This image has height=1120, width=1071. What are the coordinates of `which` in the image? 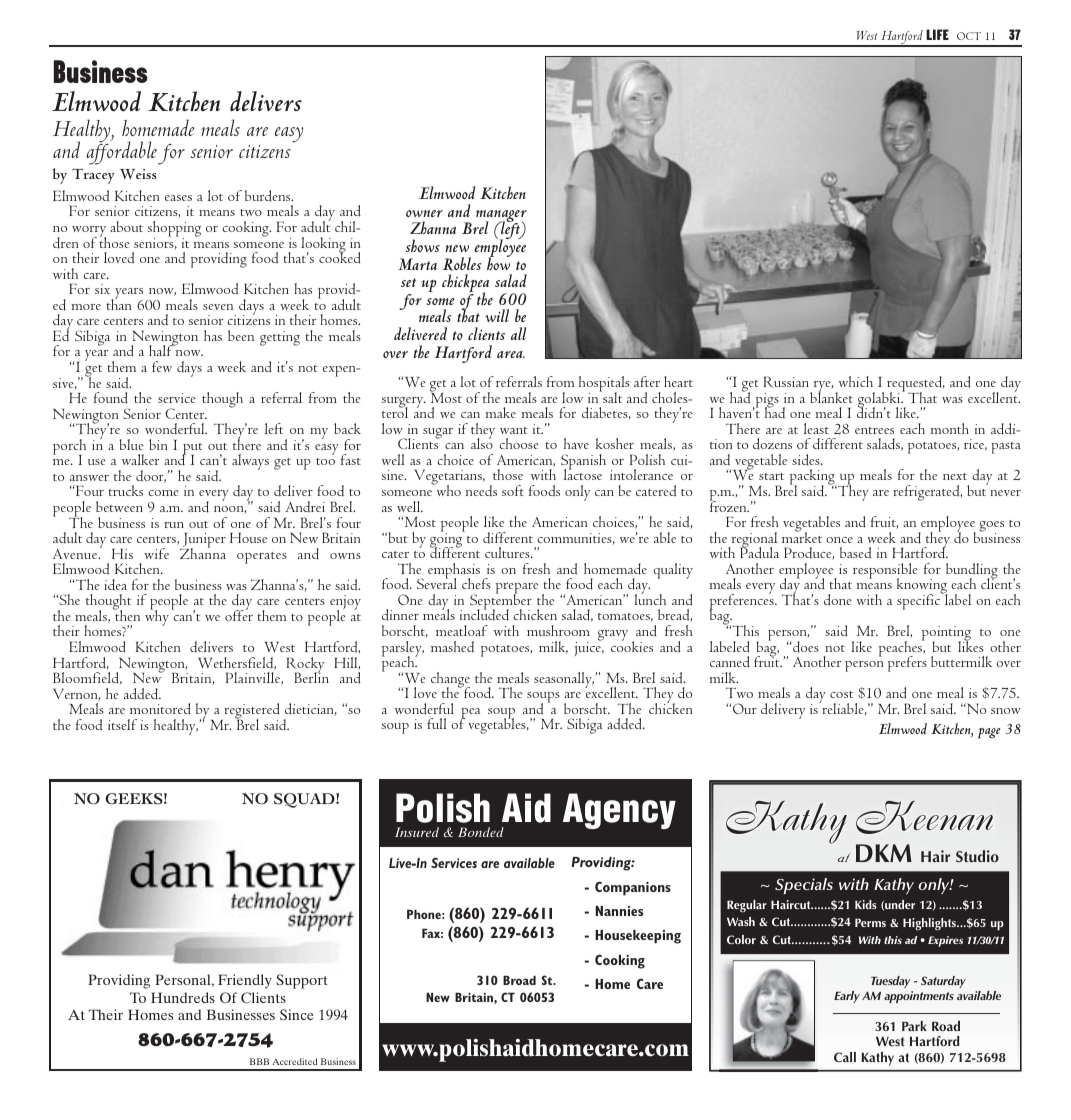 It's located at (856, 381).
